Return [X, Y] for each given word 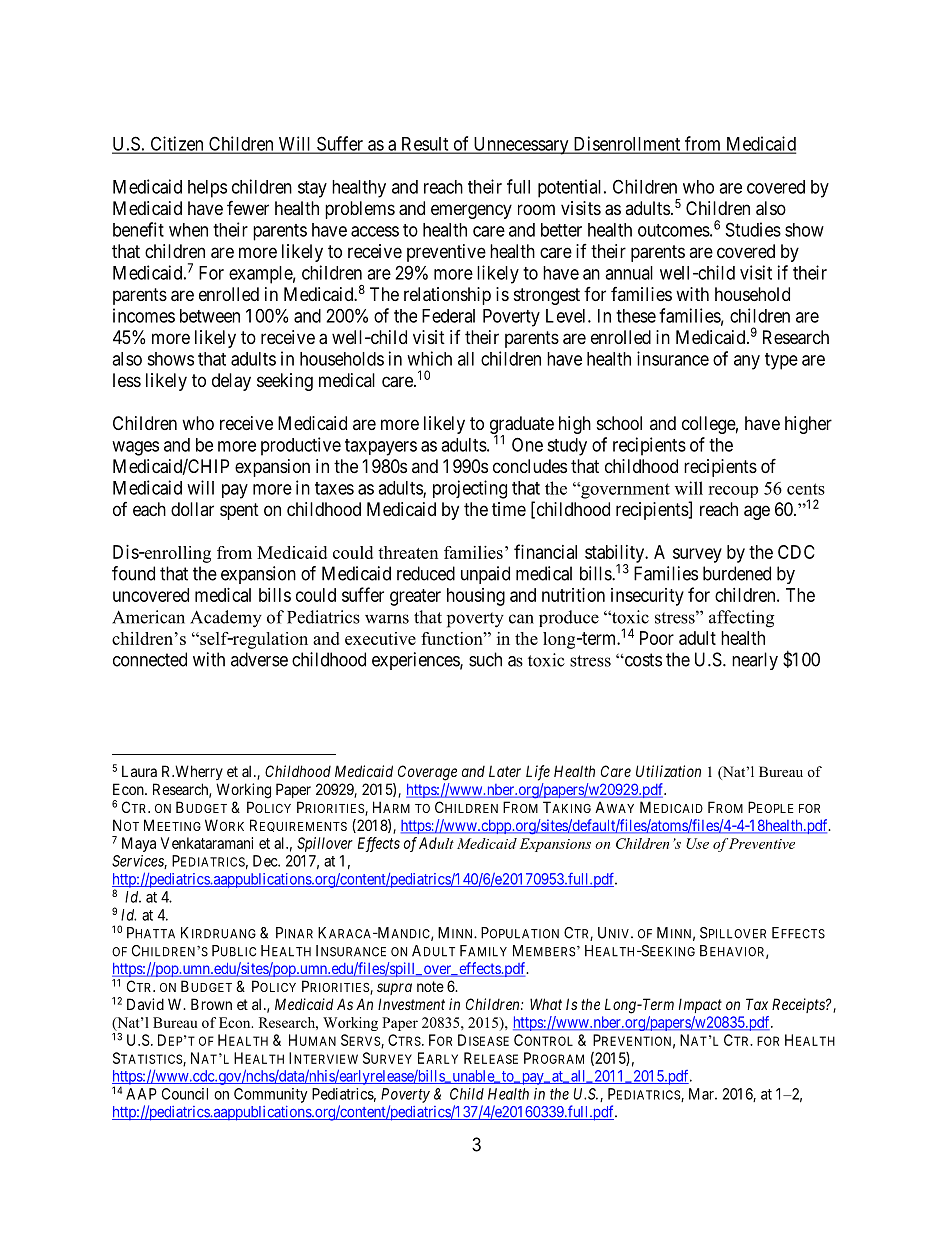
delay [231, 382]
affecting [741, 619]
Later [505, 771]
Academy [226, 619]
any [747, 362]
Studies [753, 229]
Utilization [668, 771]
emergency [471, 211]
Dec [266, 861]
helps [207, 189]
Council [185, 1094]
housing [476, 597]
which [429, 358]
